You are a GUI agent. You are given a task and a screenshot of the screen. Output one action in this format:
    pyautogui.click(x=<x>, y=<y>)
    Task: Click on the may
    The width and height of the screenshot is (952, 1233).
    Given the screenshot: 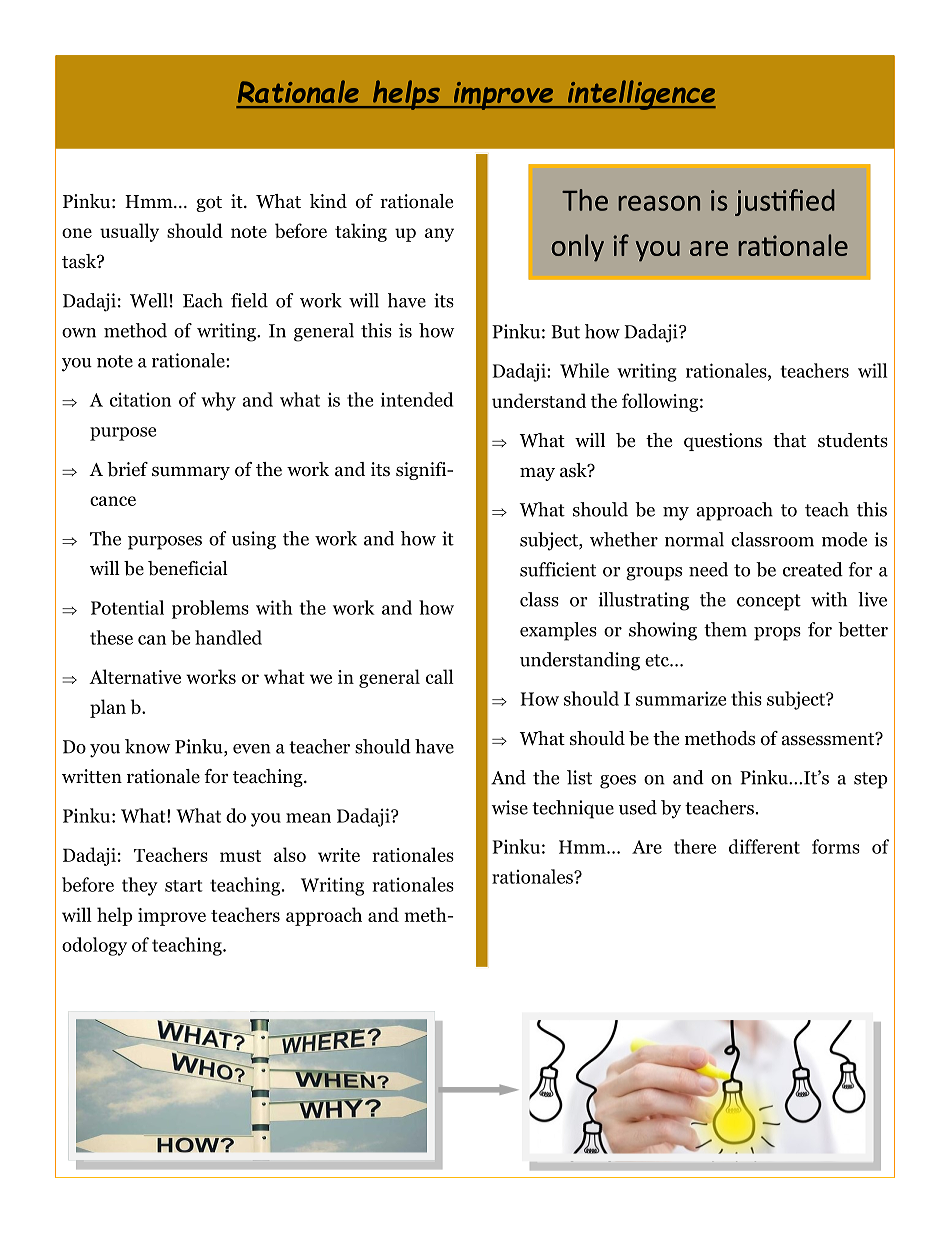 What is the action you would take?
    pyautogui.click(x=537, y=474)
